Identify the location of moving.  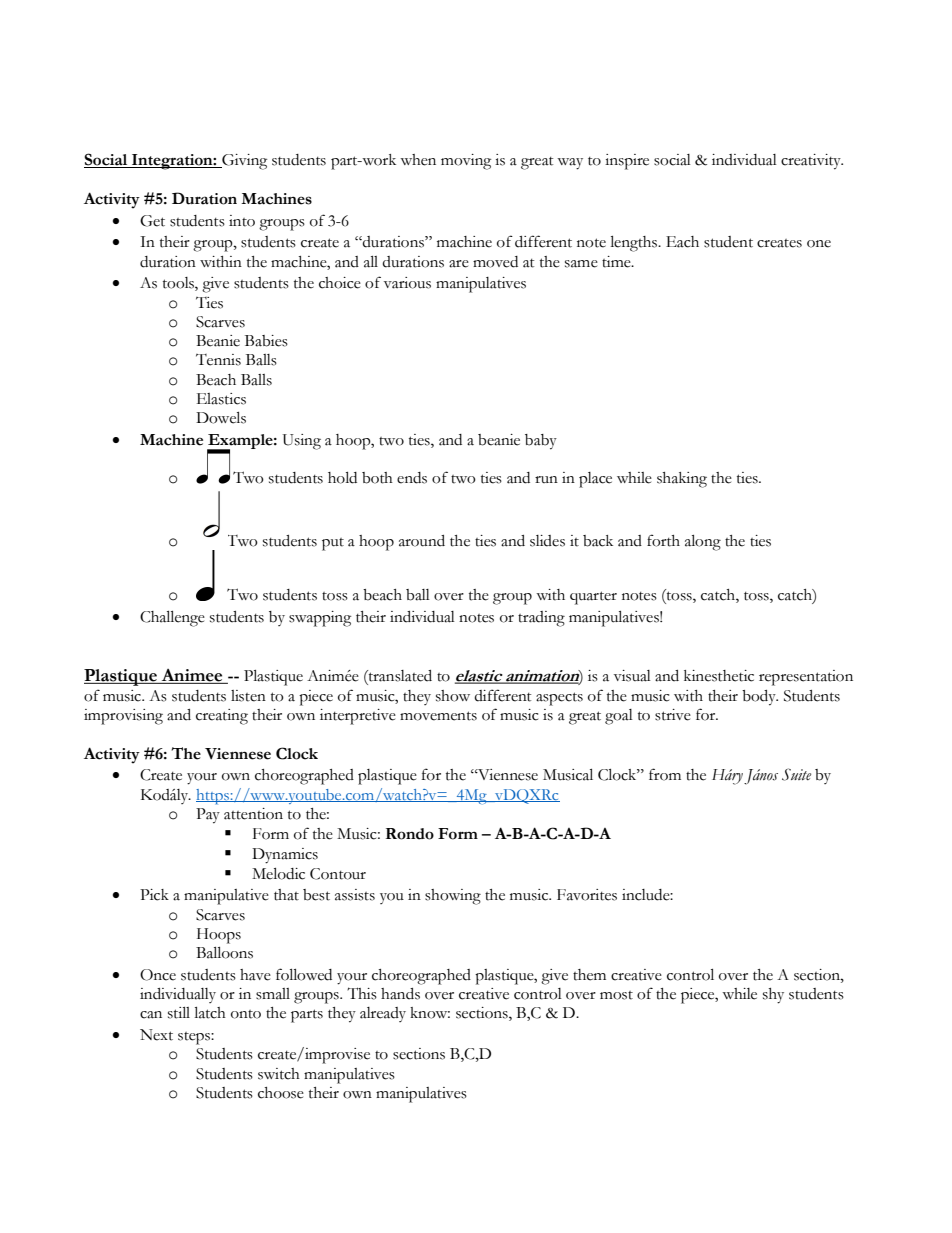
(466, 162).
